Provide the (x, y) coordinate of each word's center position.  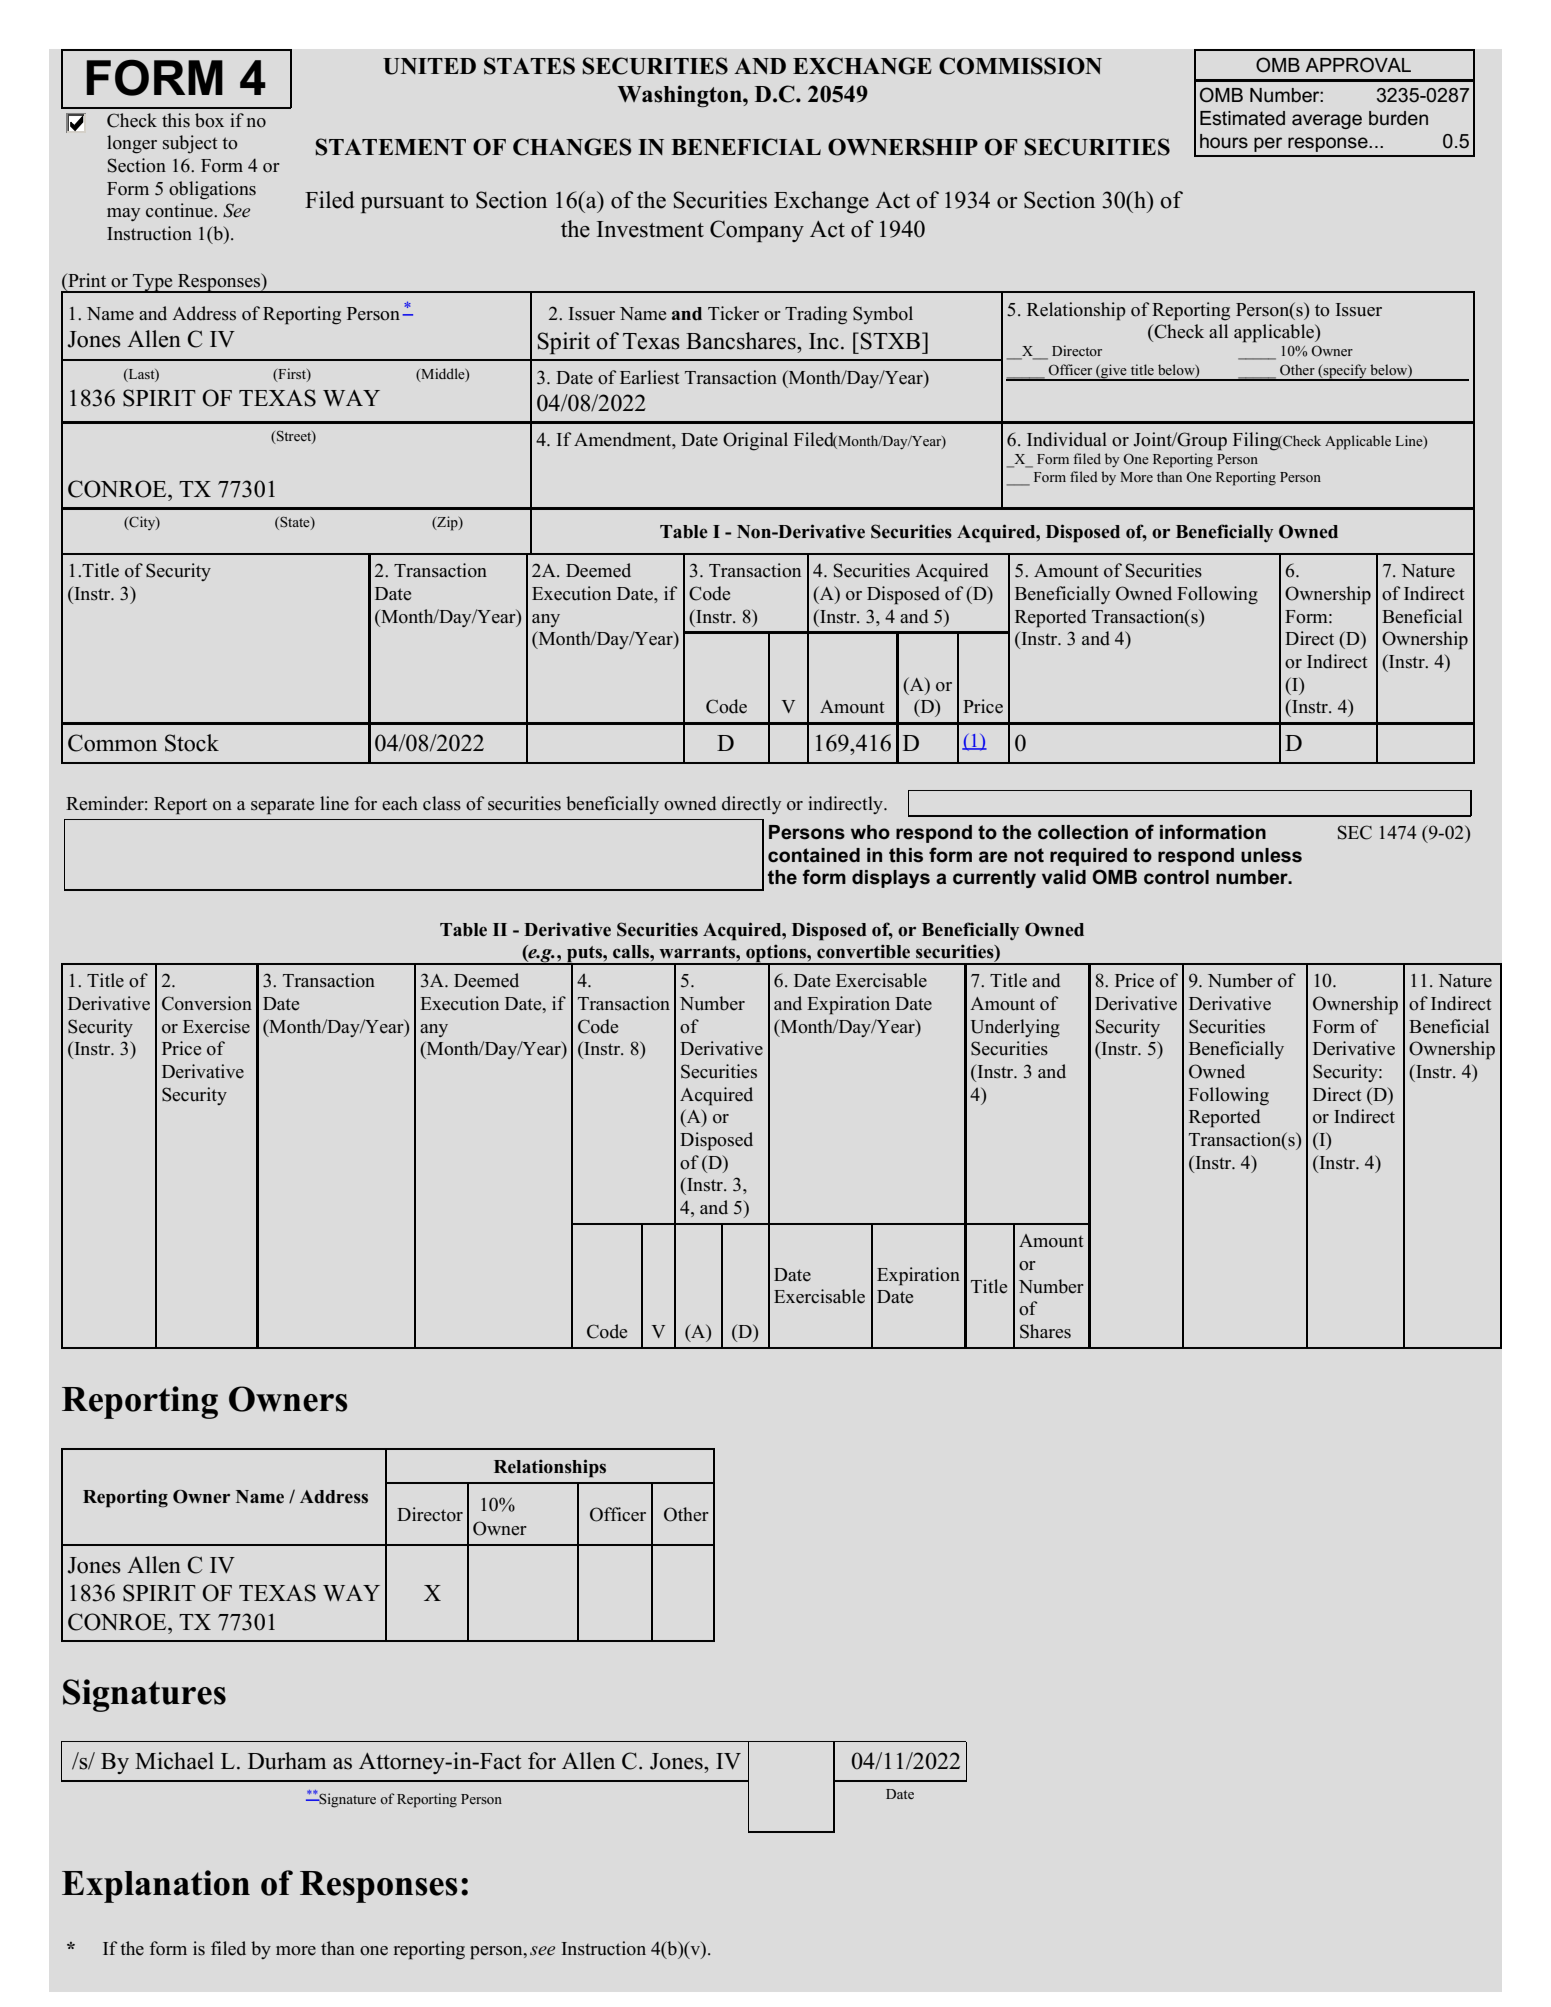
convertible (863, 951)
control (1176, 877)
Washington (680, 96)
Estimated (1242, 118)
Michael (174, 1761)
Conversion (207, 1003)
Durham (287, 1761)
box (209, 120)
